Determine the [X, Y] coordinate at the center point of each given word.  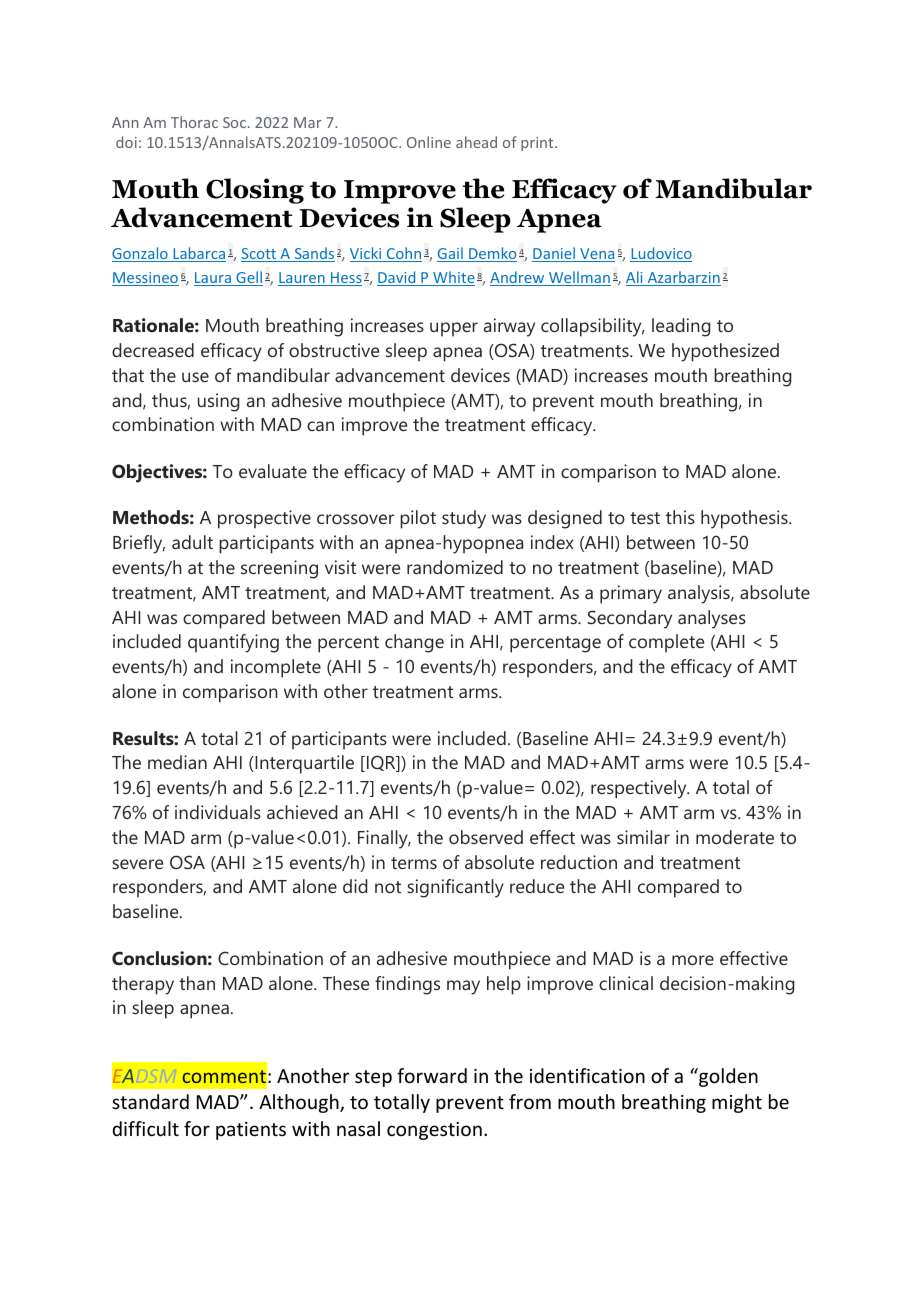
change [414, 643]
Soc [236, 122]
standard [150, 1101]
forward [432, 1075]
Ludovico [661, 254]
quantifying [233, 643]
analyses [712, 619]
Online [429, 142]
